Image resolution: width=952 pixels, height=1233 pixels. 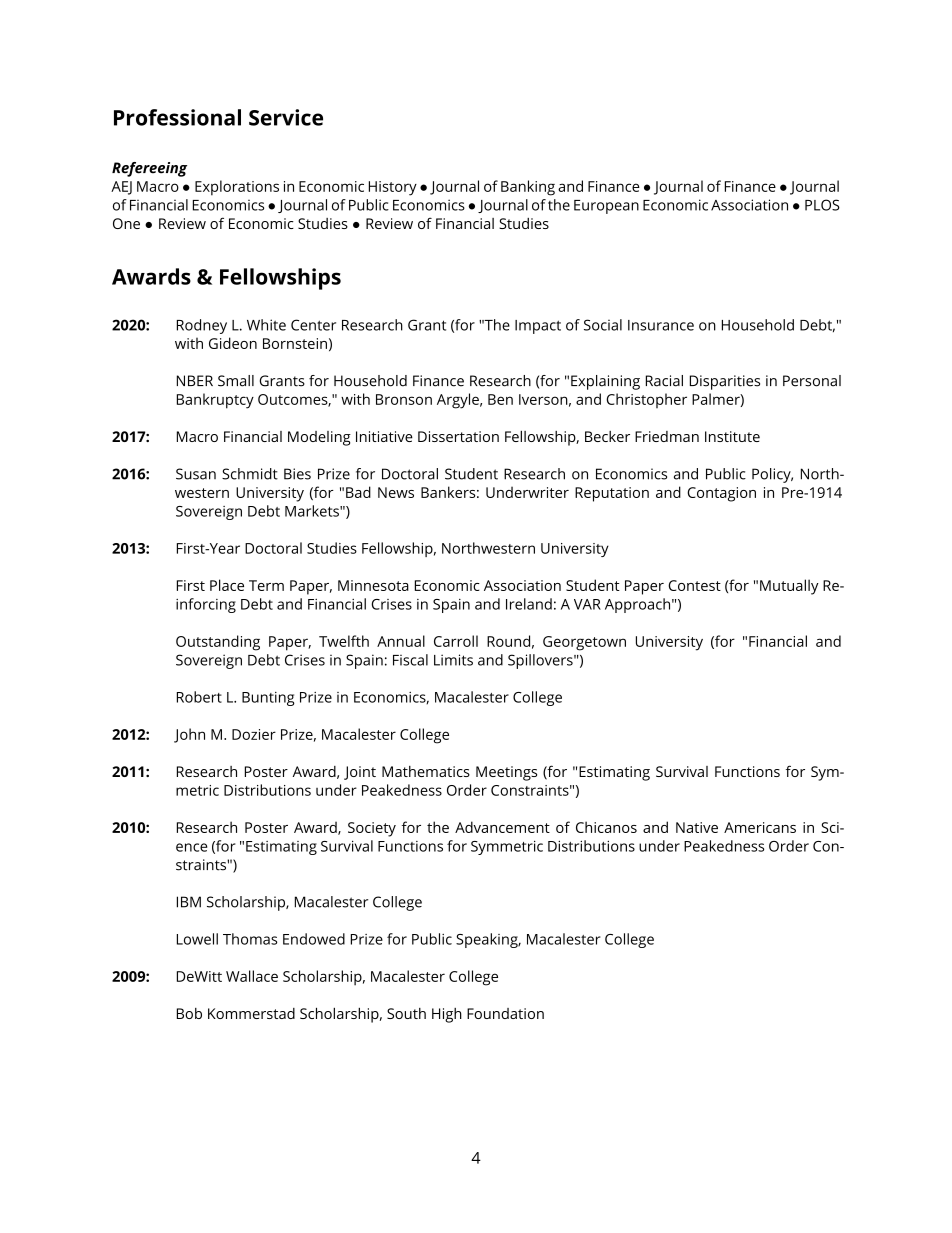 What do you see at coordinates (500, 399) in the screenshot?
I see `Ben` at bounding box center [500, 399].
